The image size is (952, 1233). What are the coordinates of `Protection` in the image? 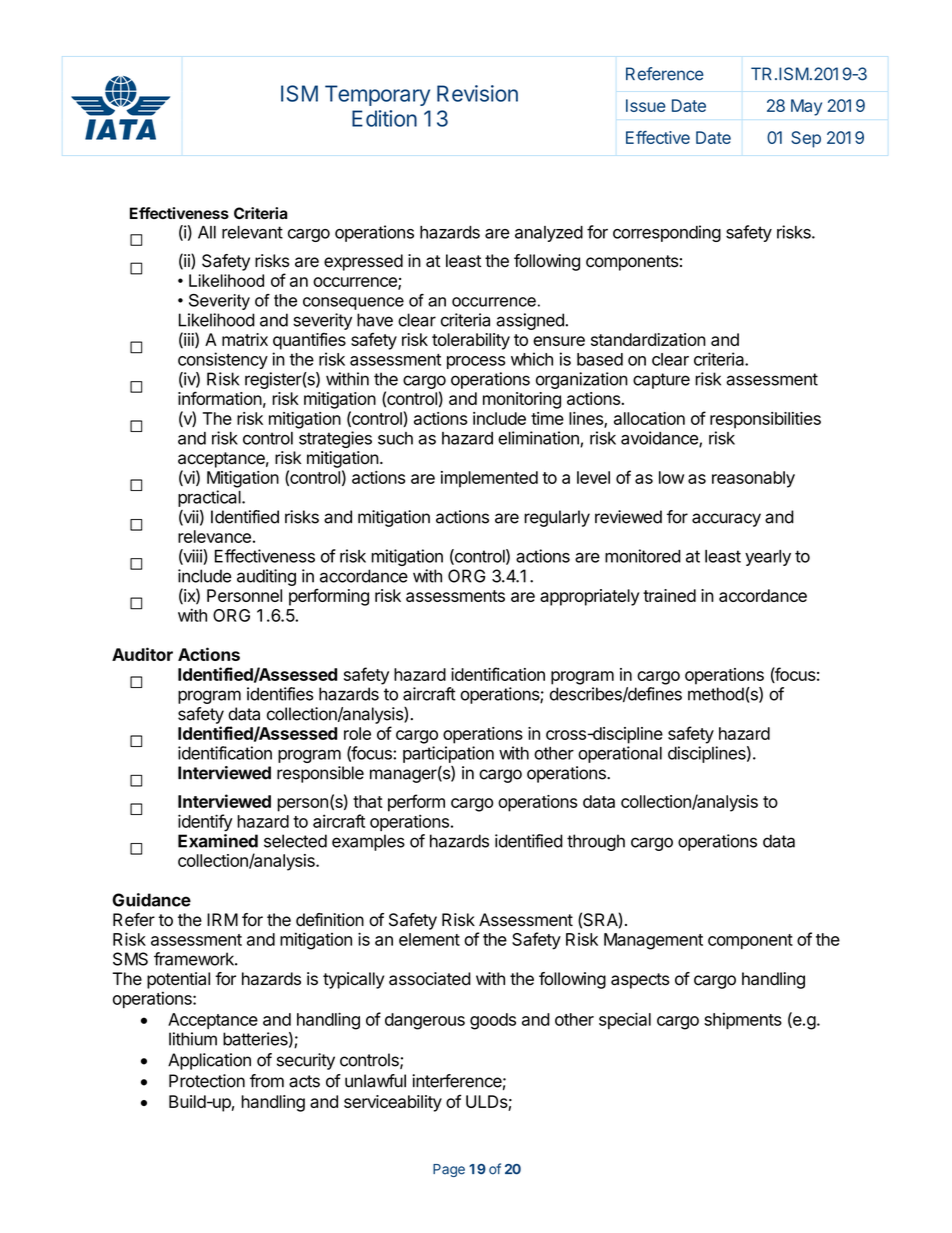 It's located at (207, 1081).
